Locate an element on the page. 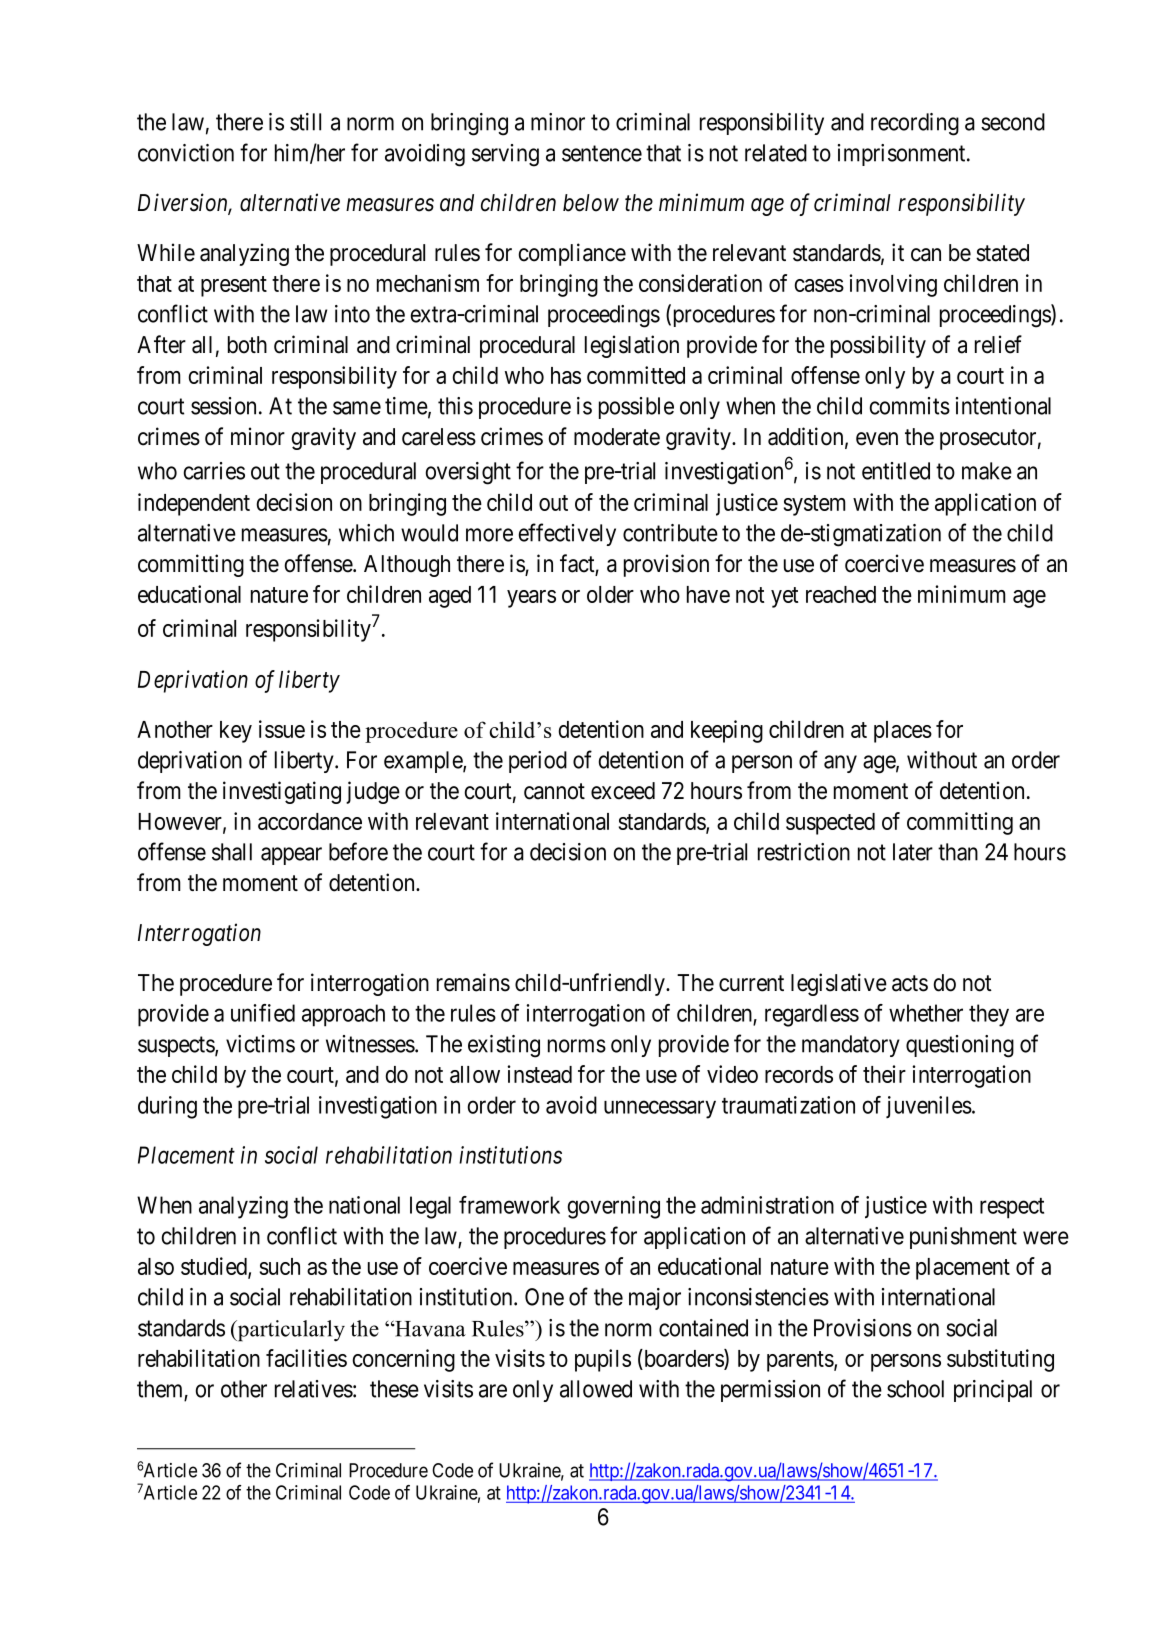 The height and width of the page is (1626, 1150). effectively is located at coordinates (567, 534).
